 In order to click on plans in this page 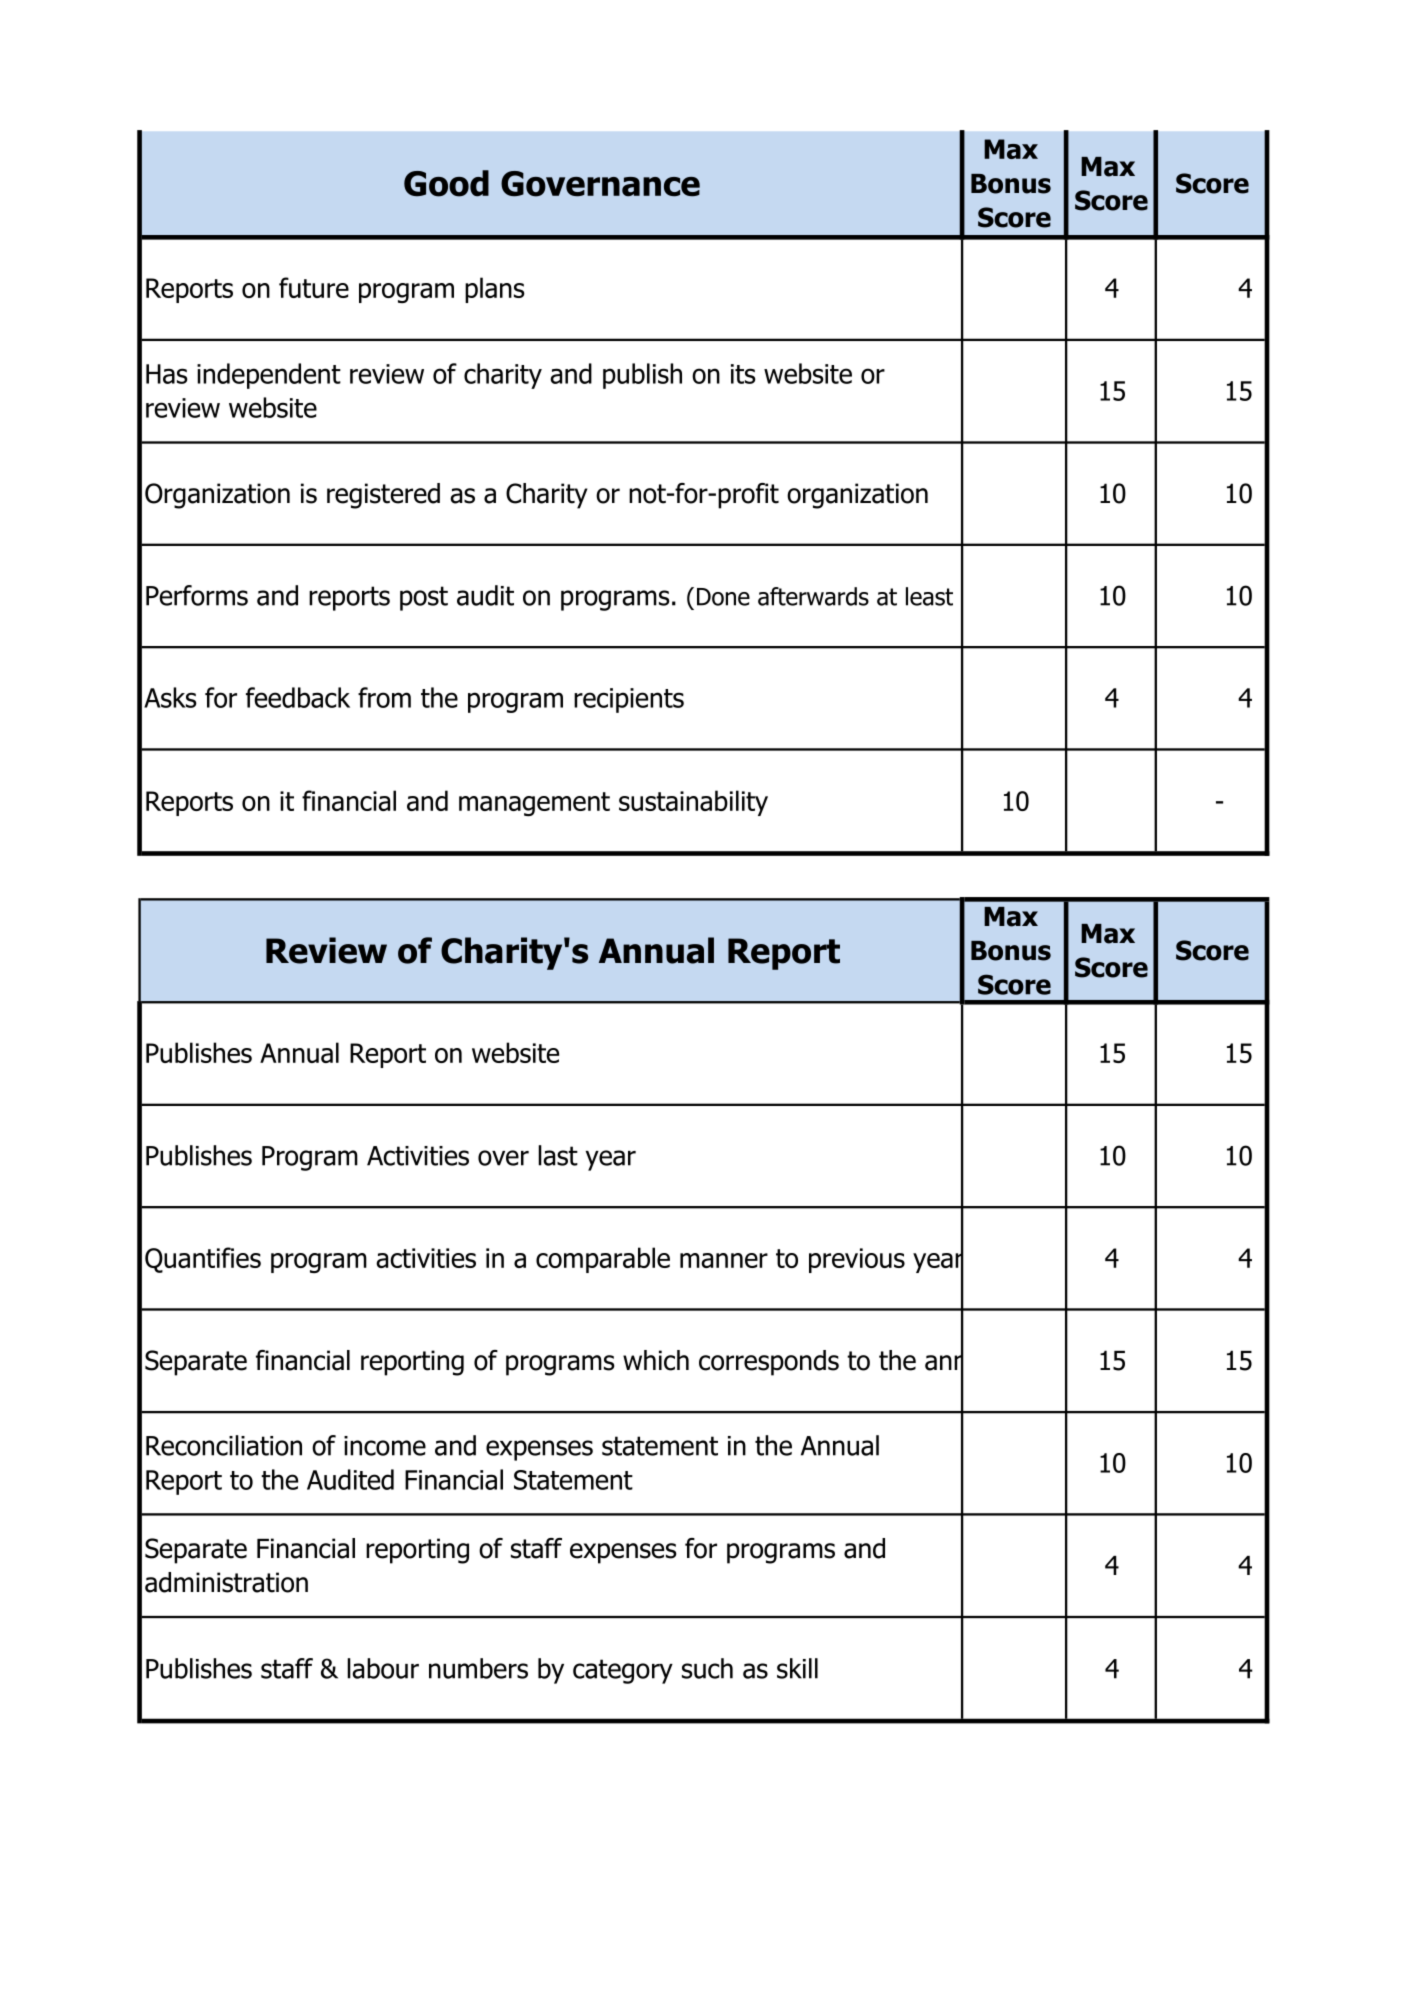, I will do `click(495, 290)`.
